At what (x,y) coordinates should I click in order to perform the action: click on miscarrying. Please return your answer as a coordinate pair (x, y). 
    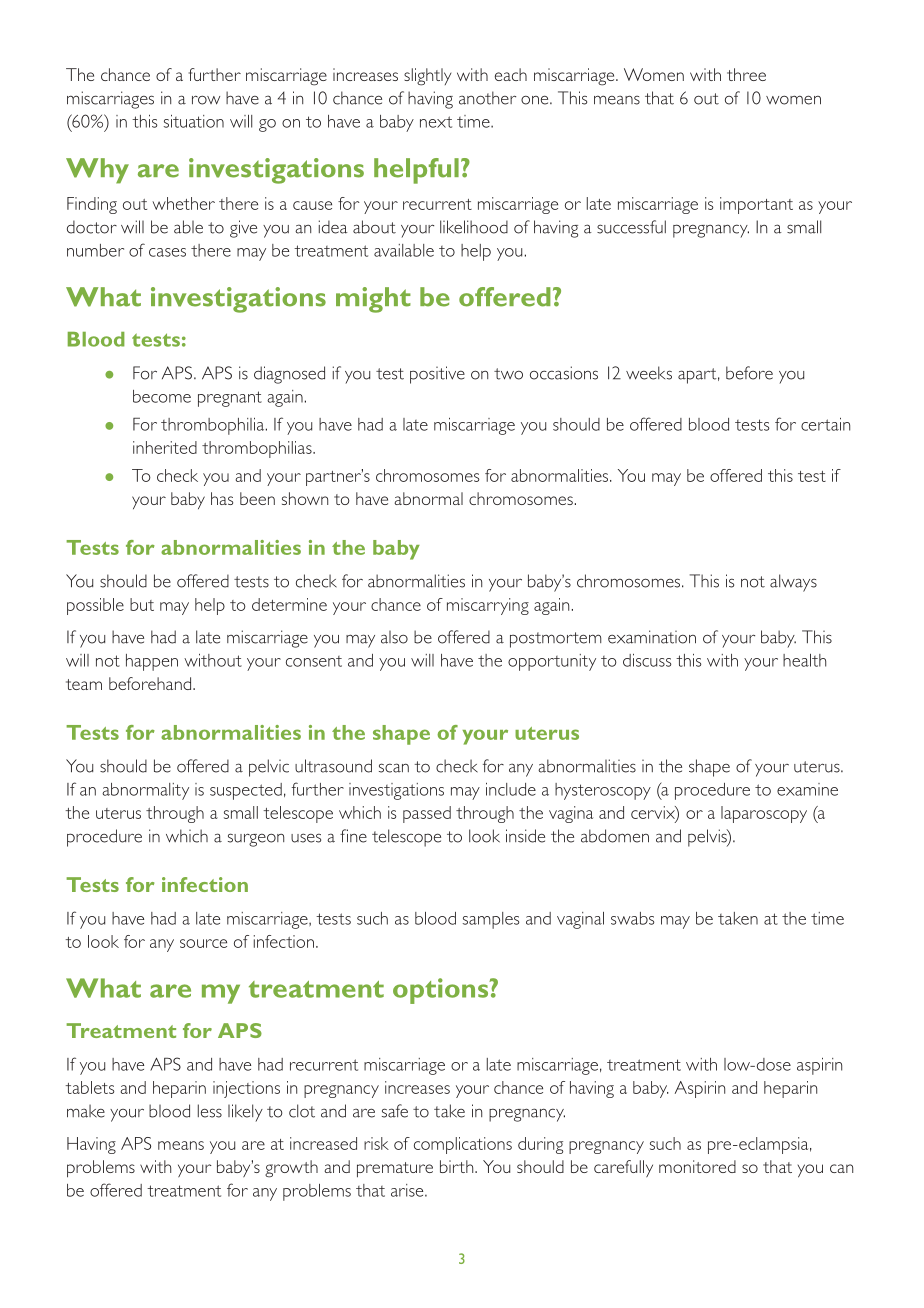
    Looking at the image, I should click on (488, 606).
